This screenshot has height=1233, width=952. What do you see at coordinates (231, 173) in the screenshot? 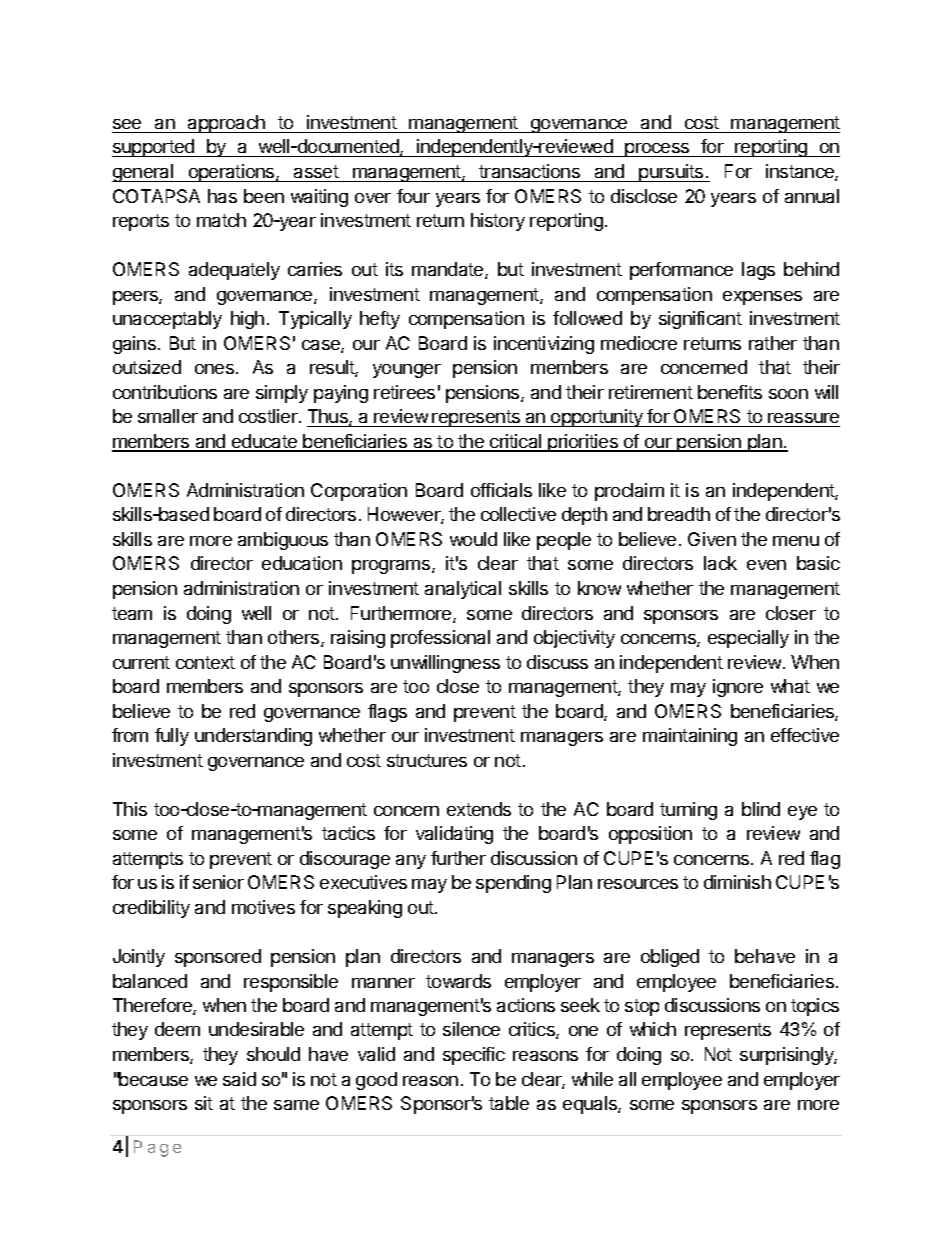
I see `operations` at bounding box center [231, 173].
